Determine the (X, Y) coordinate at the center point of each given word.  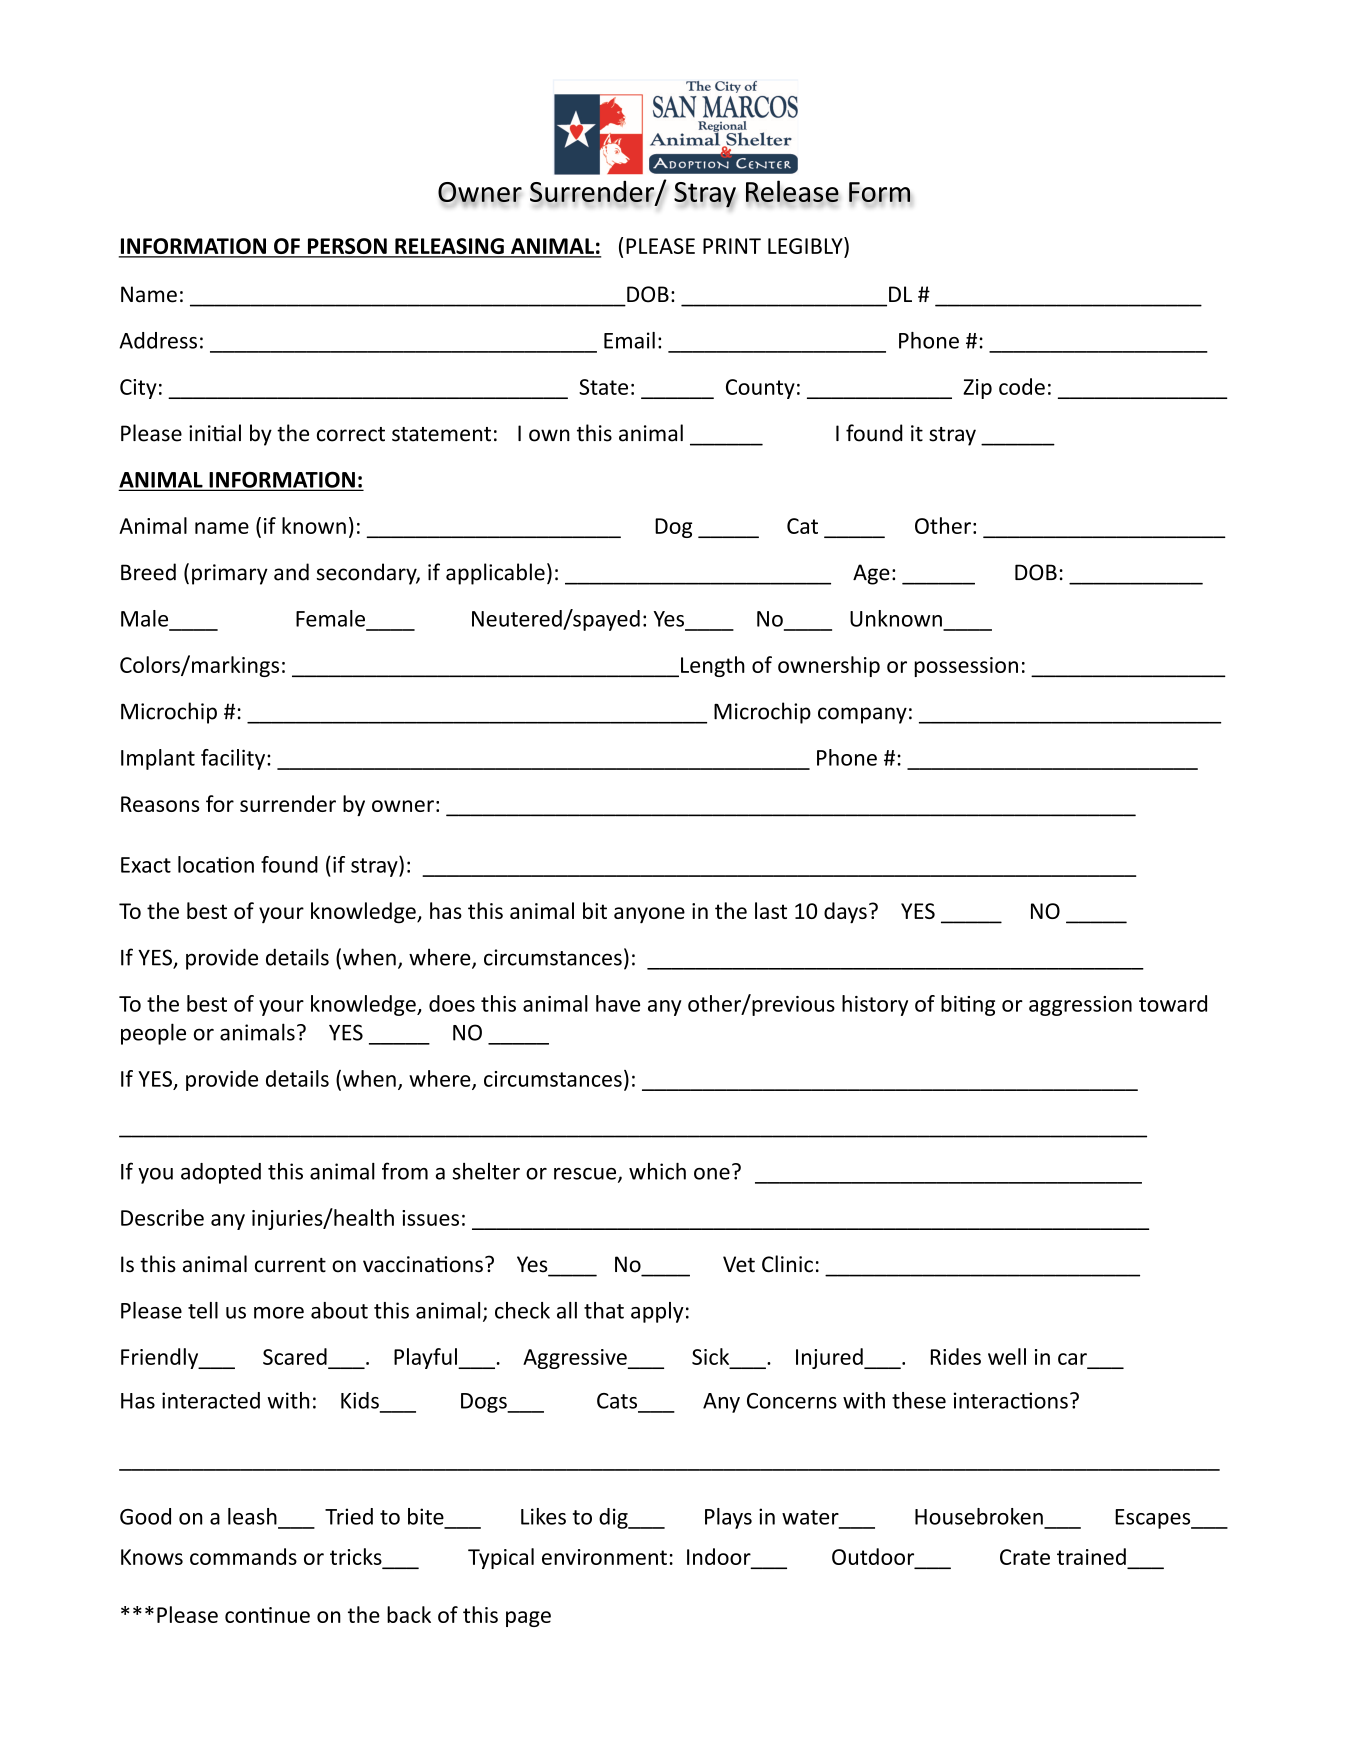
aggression (1080, 1006)
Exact (146, 865)
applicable (495, 574)
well (1007, 1356)
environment (604, 1557)
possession (966, 667)
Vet (739, 1264)
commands (243, 1556)
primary (230, 574)
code (1022, 386)
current (290, 1265)
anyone (649, 915)
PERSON (347, 247)
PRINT (732, 246)
